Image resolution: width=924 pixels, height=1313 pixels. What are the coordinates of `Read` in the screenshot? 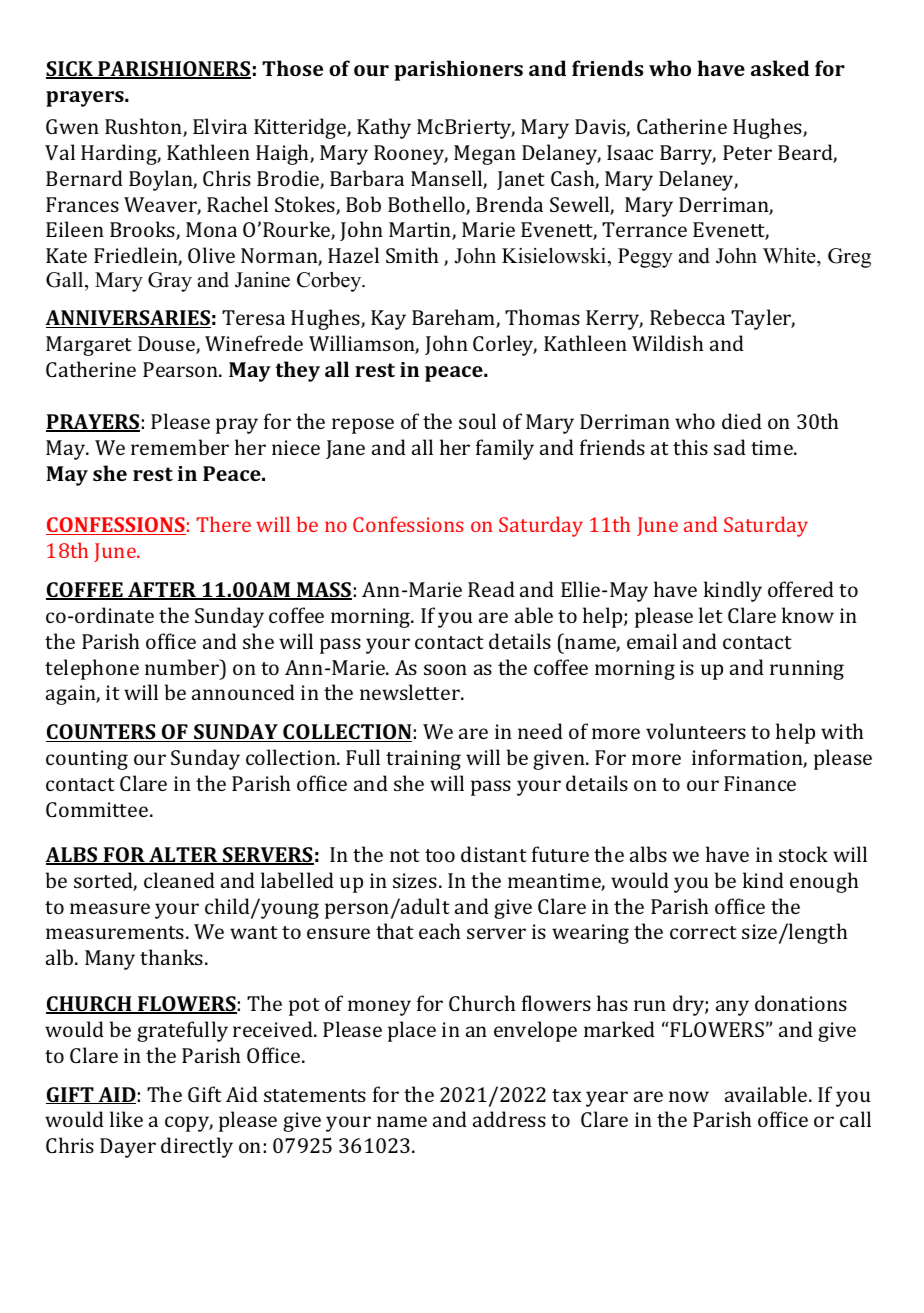 It's located at (491, 589).
